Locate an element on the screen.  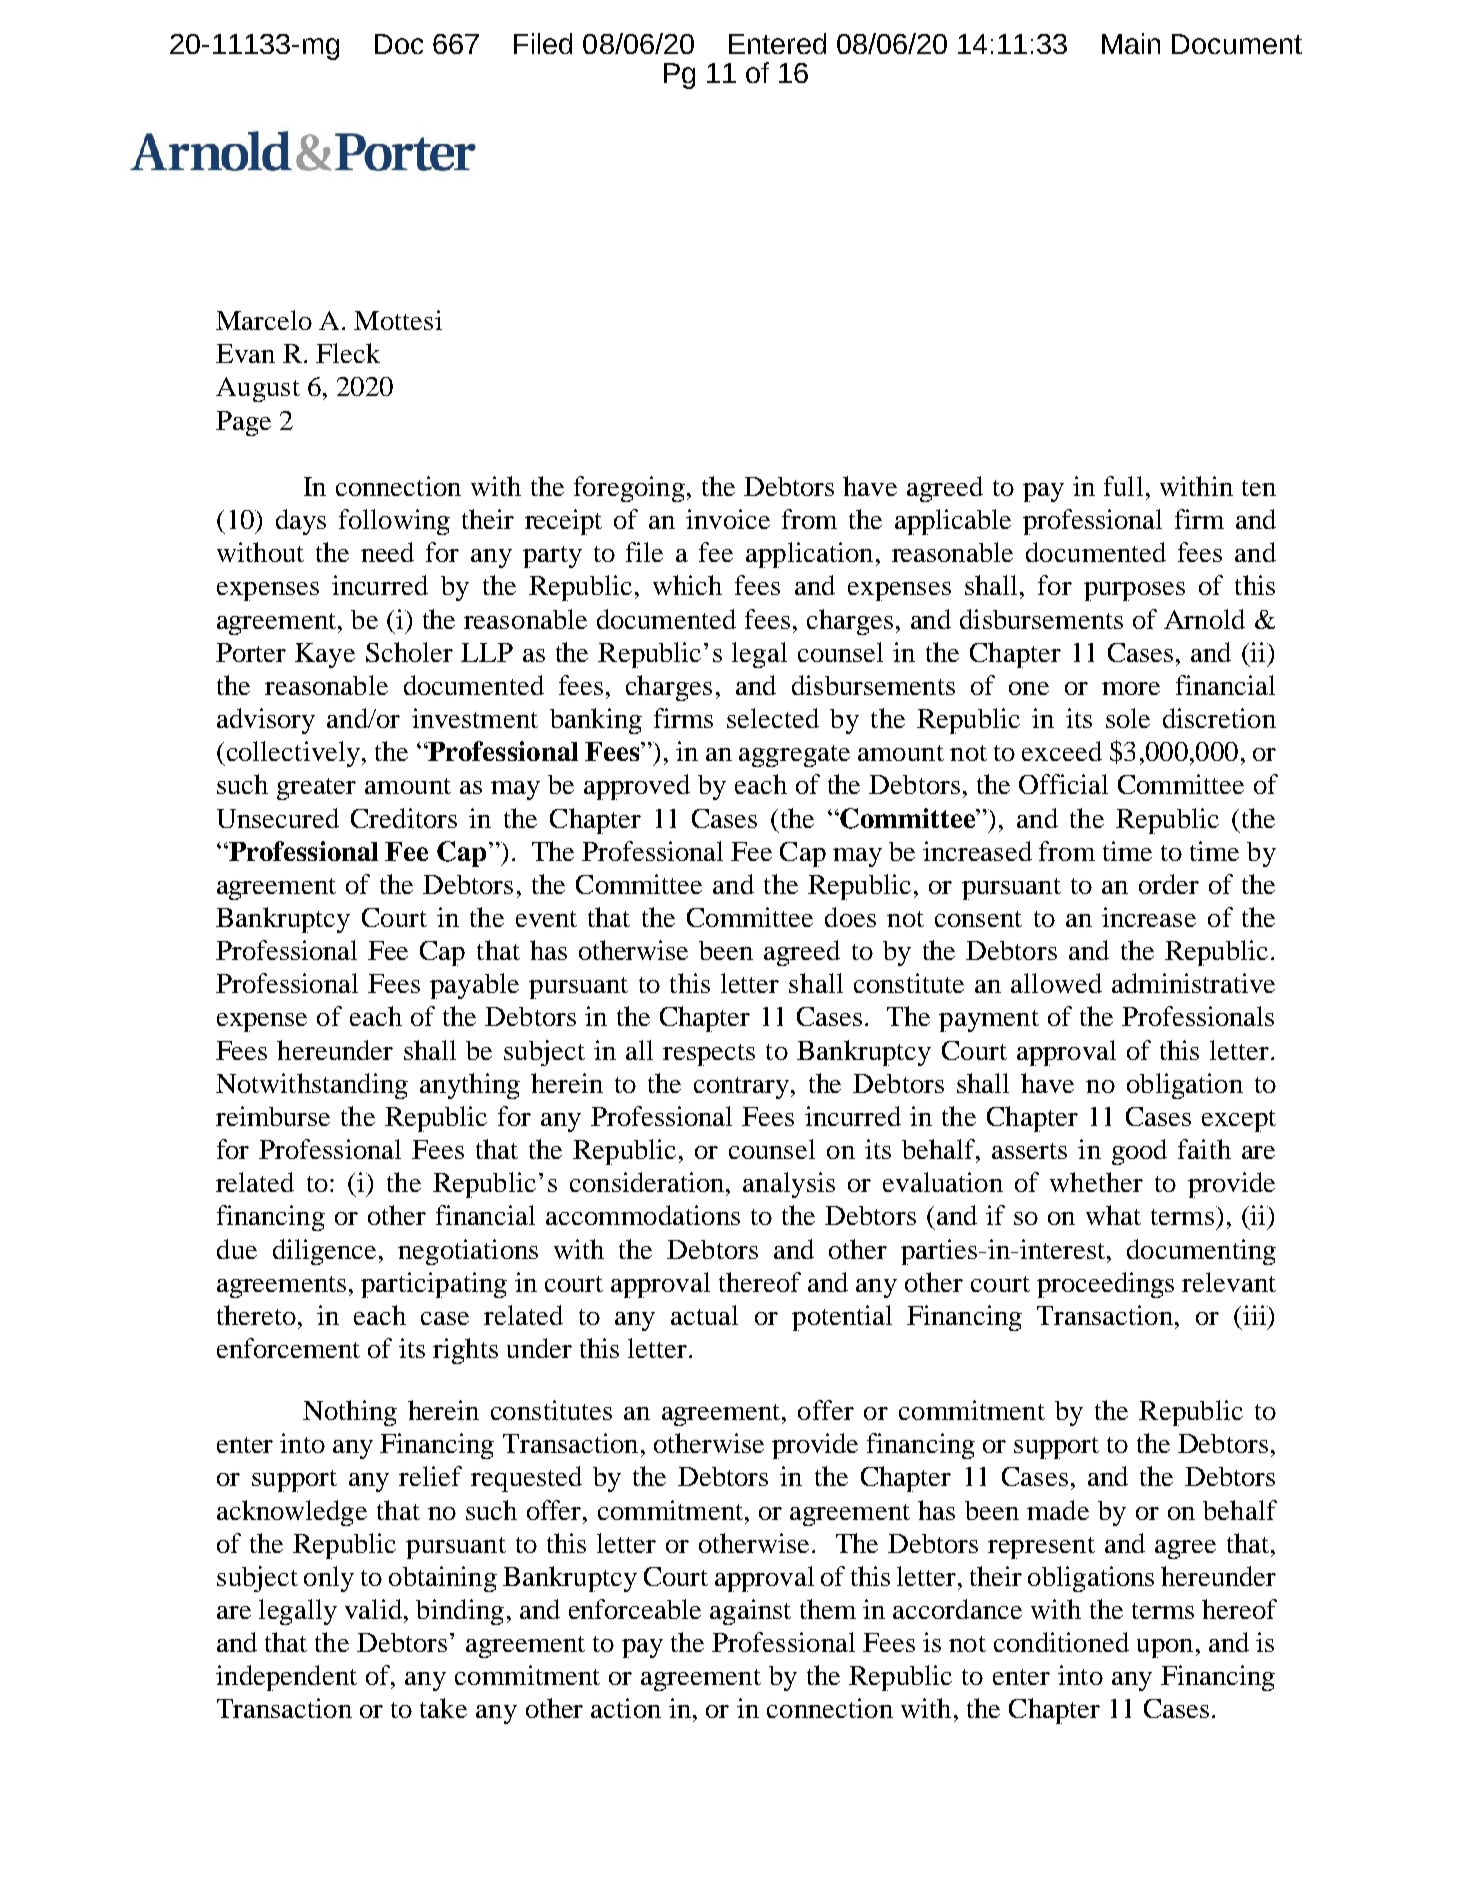
Marcelo is located at coordinates (264, 320).
